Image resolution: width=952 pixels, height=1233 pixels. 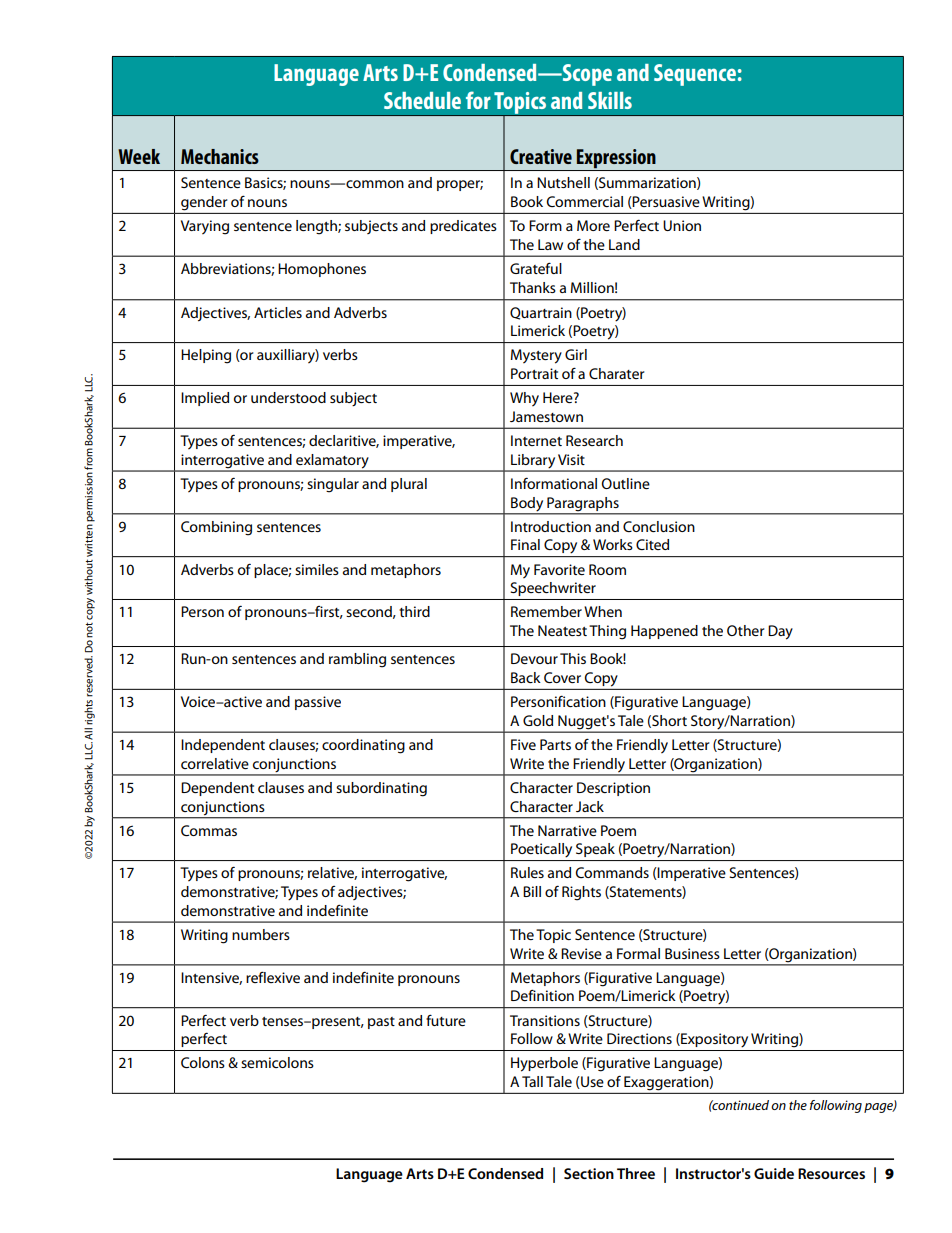 What do you see at coordinates (546, 611) in the image?
I see `Remember` at bounding box center [546, 611].
